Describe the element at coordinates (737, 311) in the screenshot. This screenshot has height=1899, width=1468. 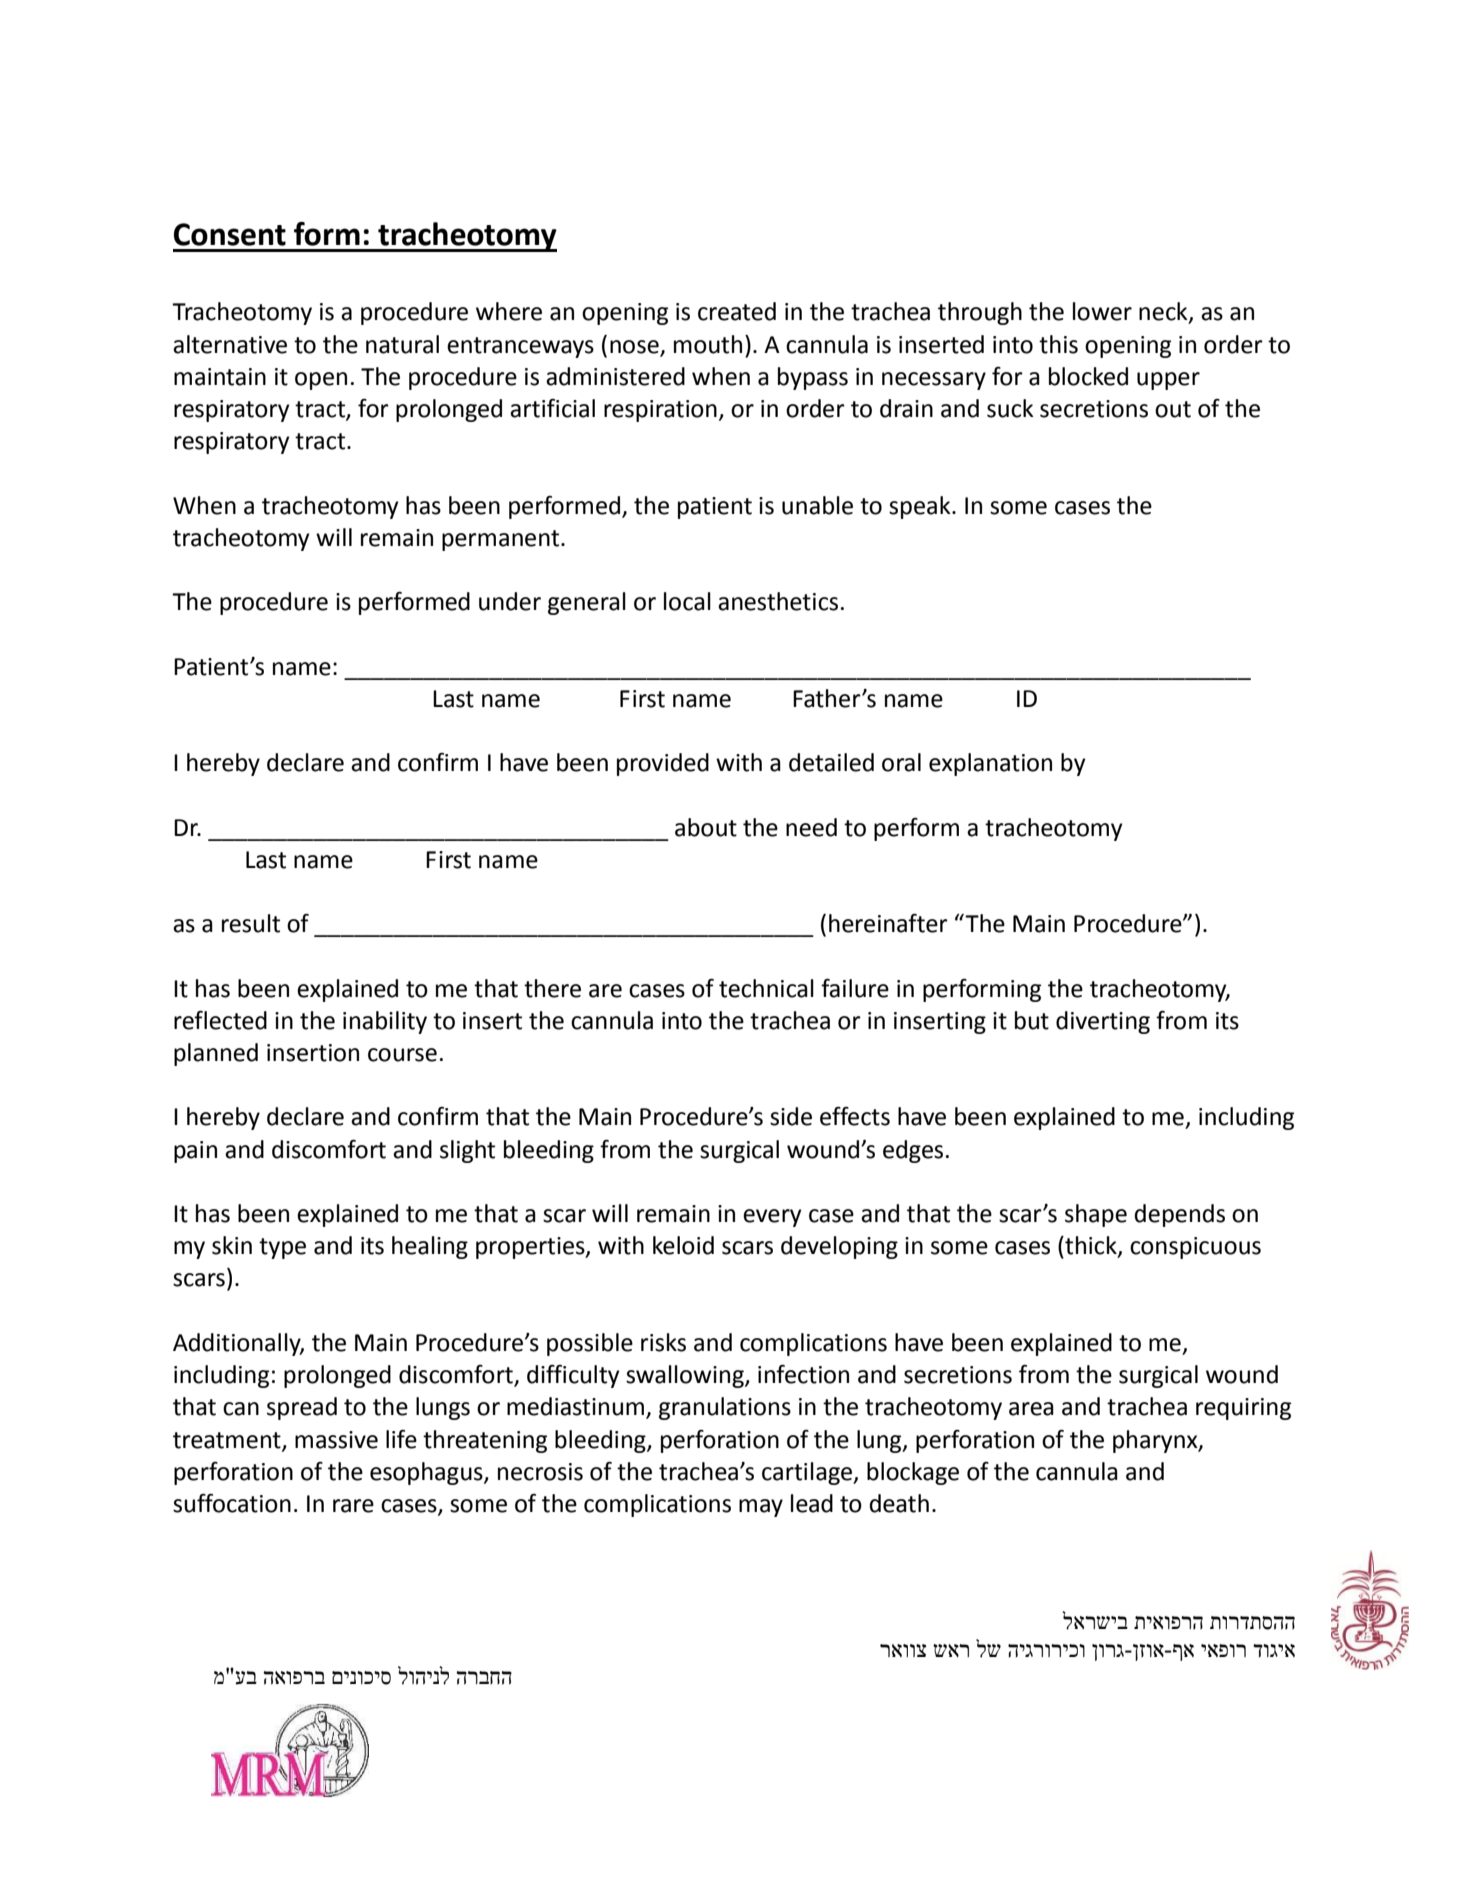
I see `created` at that location.
